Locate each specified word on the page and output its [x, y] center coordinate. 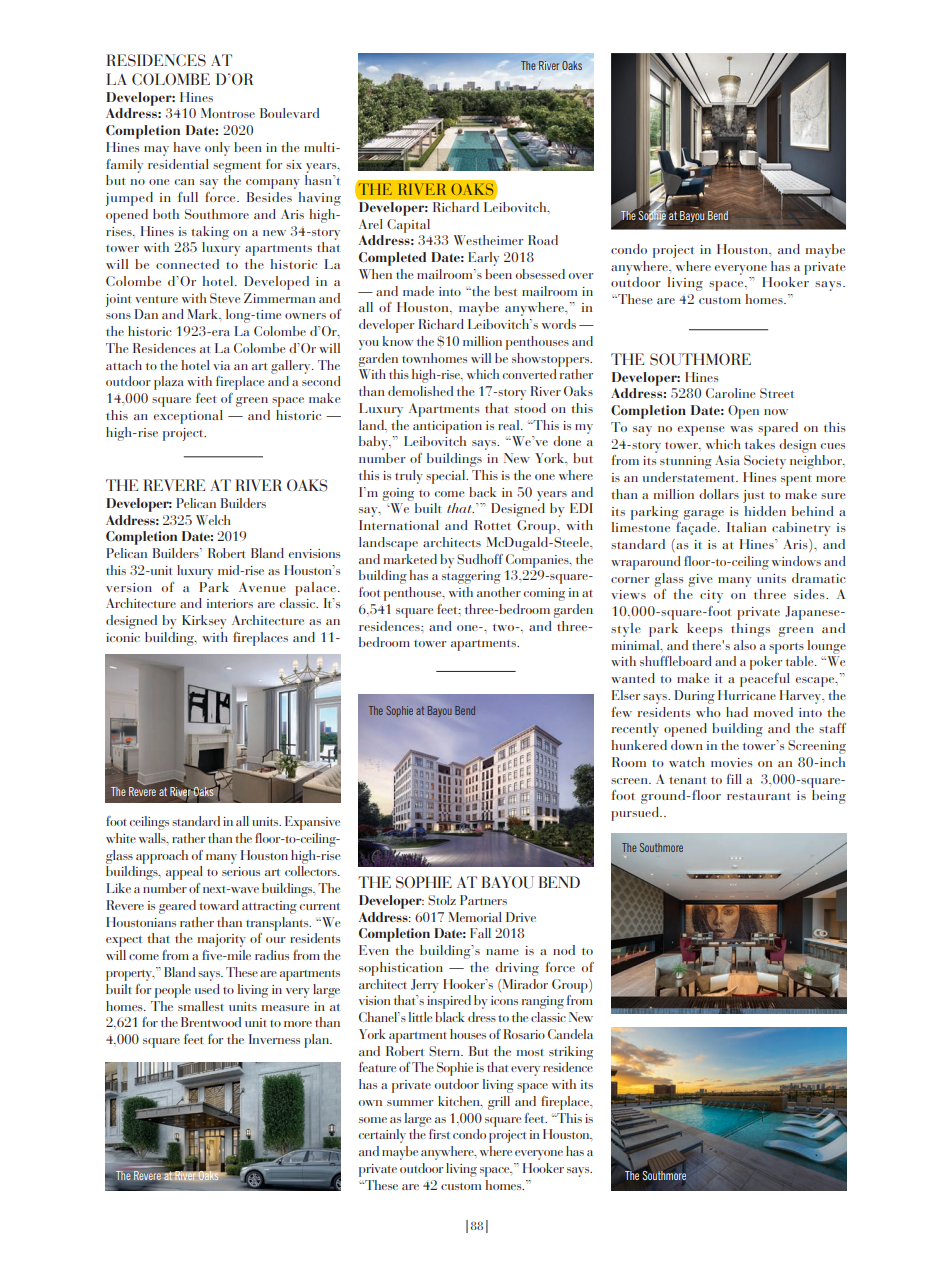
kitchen [460, 1101]
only [217, 149]
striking [571, 1053]
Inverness [274, 1039]
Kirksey [204, 622]
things [750, 630]
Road [543, 240]
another [499, 592]
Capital [408, 226]
